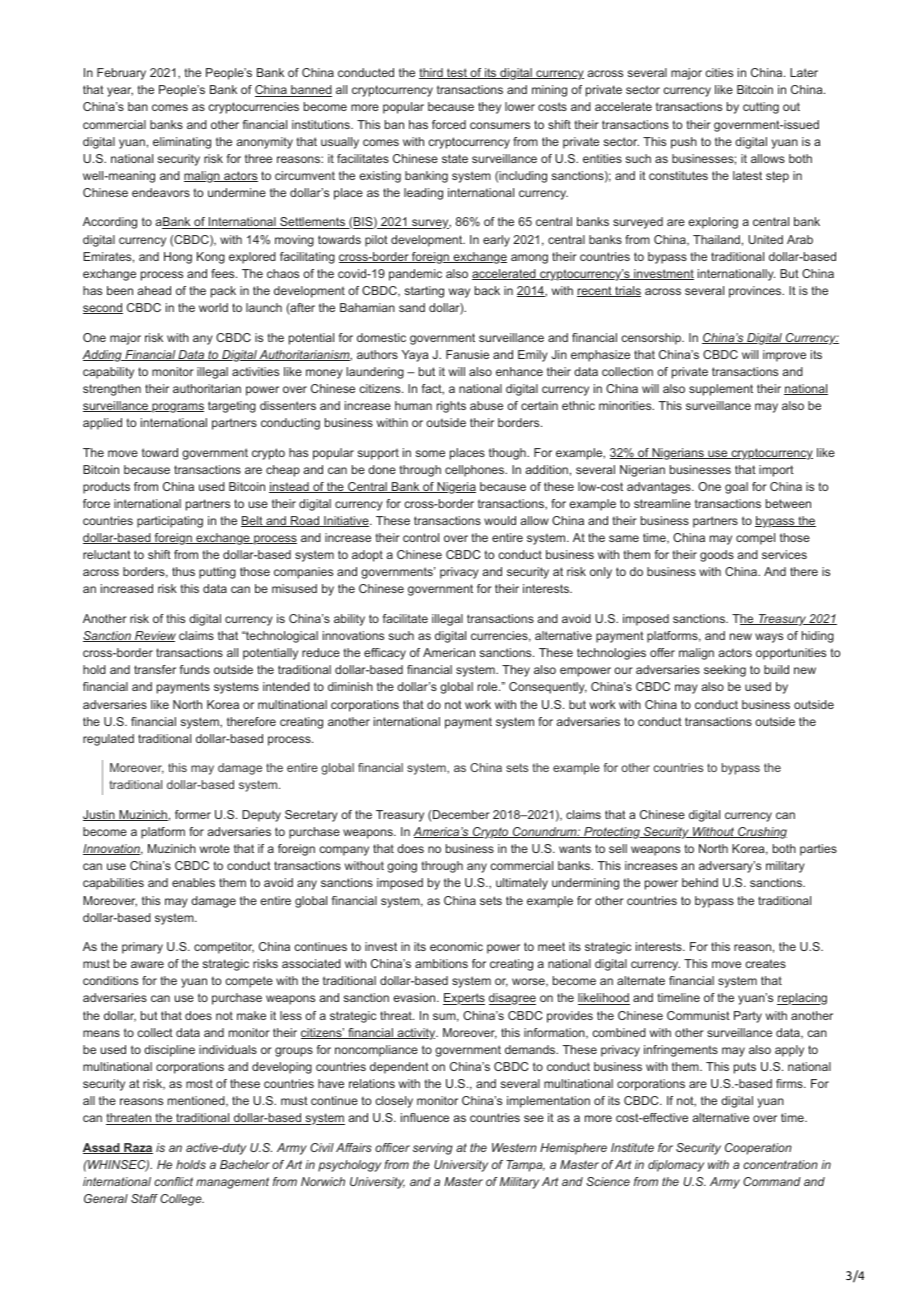 This screenshot has width=924, height=1308. I want to click on role, so click(489, 686).
